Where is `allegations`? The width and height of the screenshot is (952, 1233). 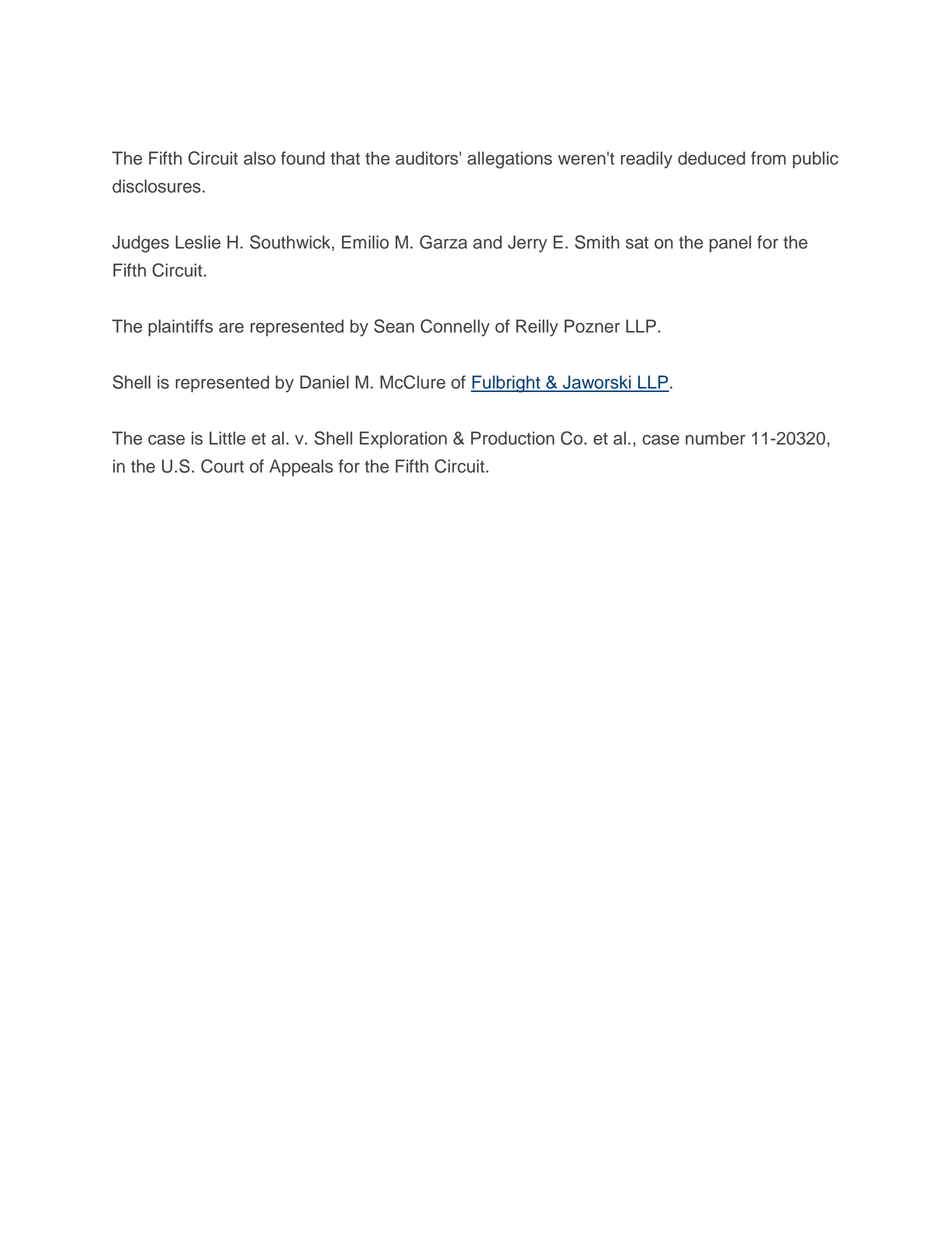 allegations is located at coordinates (509, 160).
